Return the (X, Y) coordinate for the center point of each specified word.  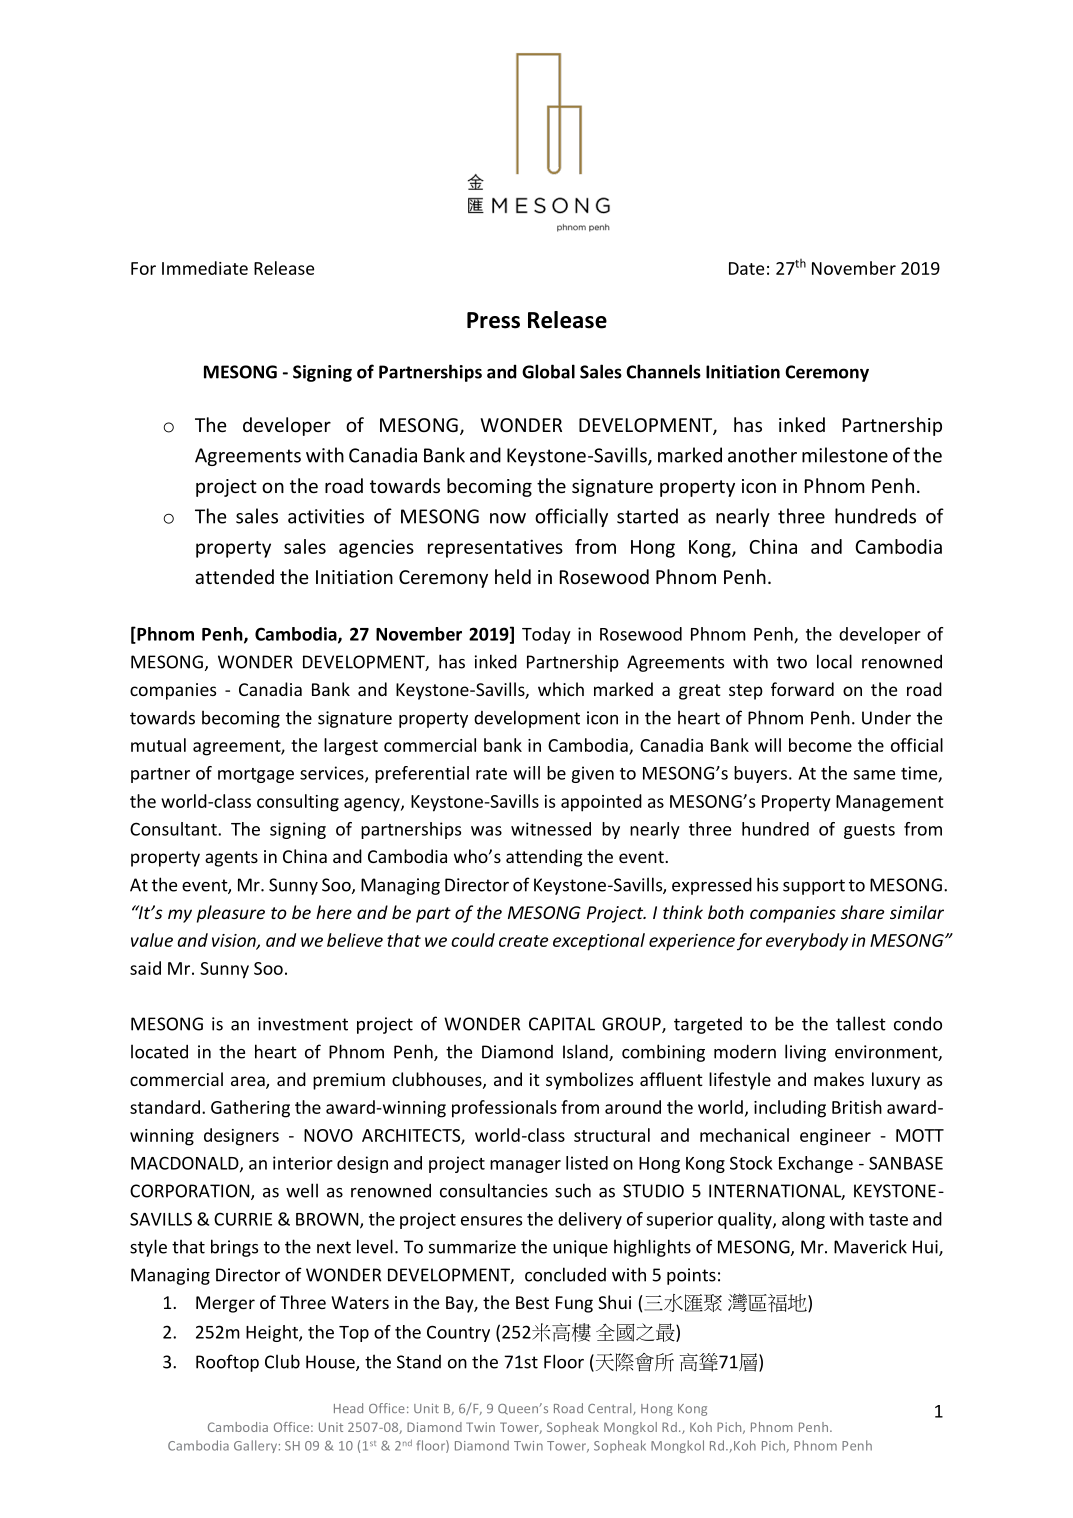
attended (234, 576)
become (820, 745)
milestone (845, 455)
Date (746, 268)
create (523, 941)
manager (525, 1166)
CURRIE (243, 1219)
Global (548, 371)
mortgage (256, 775)
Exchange (816, 1164)
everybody (807, 942)
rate (491, 774)
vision (235, 941)
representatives (495, 548)
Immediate (205, 268)
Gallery (255, 1446)
